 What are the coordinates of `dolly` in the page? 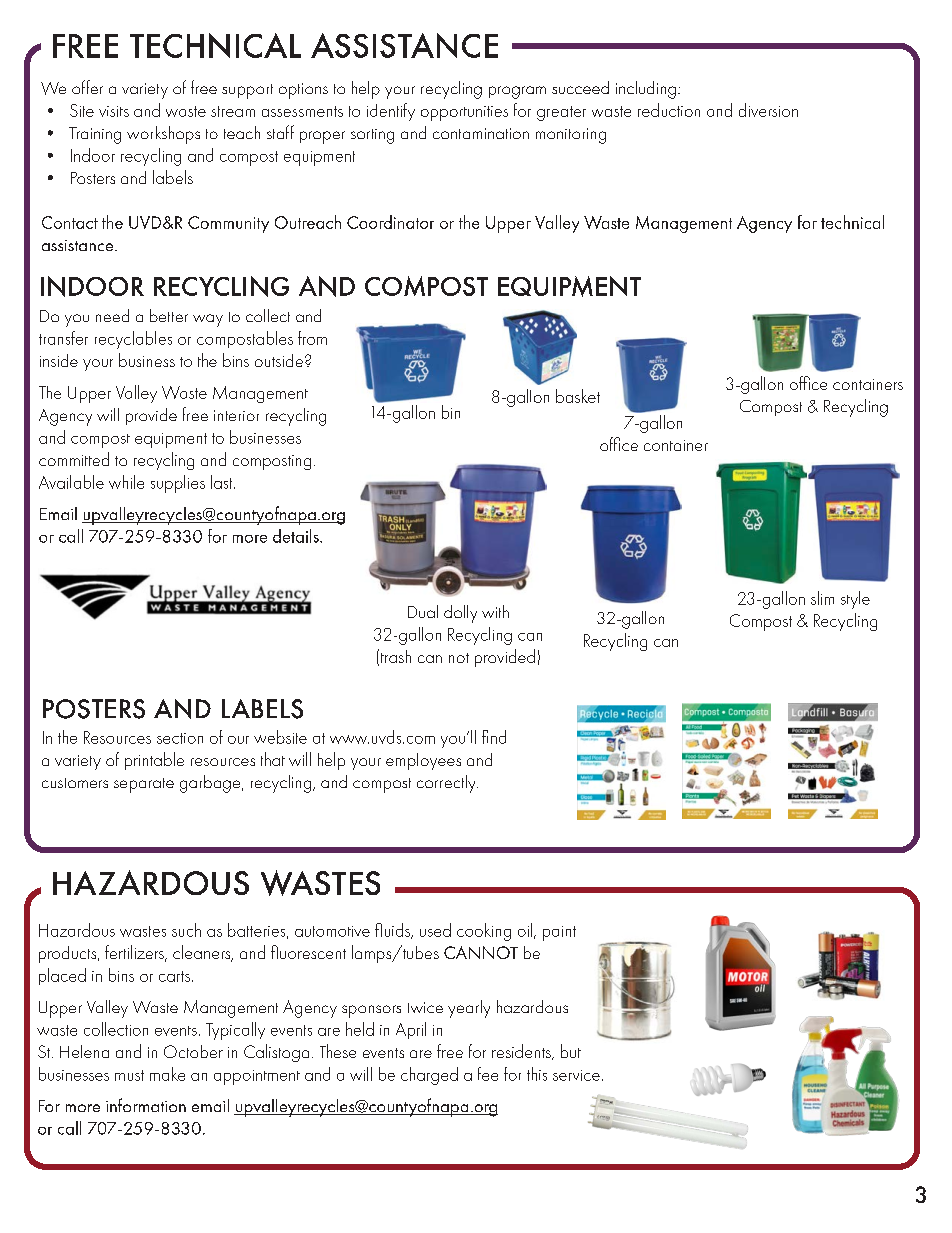 It's located at (460, 614).
